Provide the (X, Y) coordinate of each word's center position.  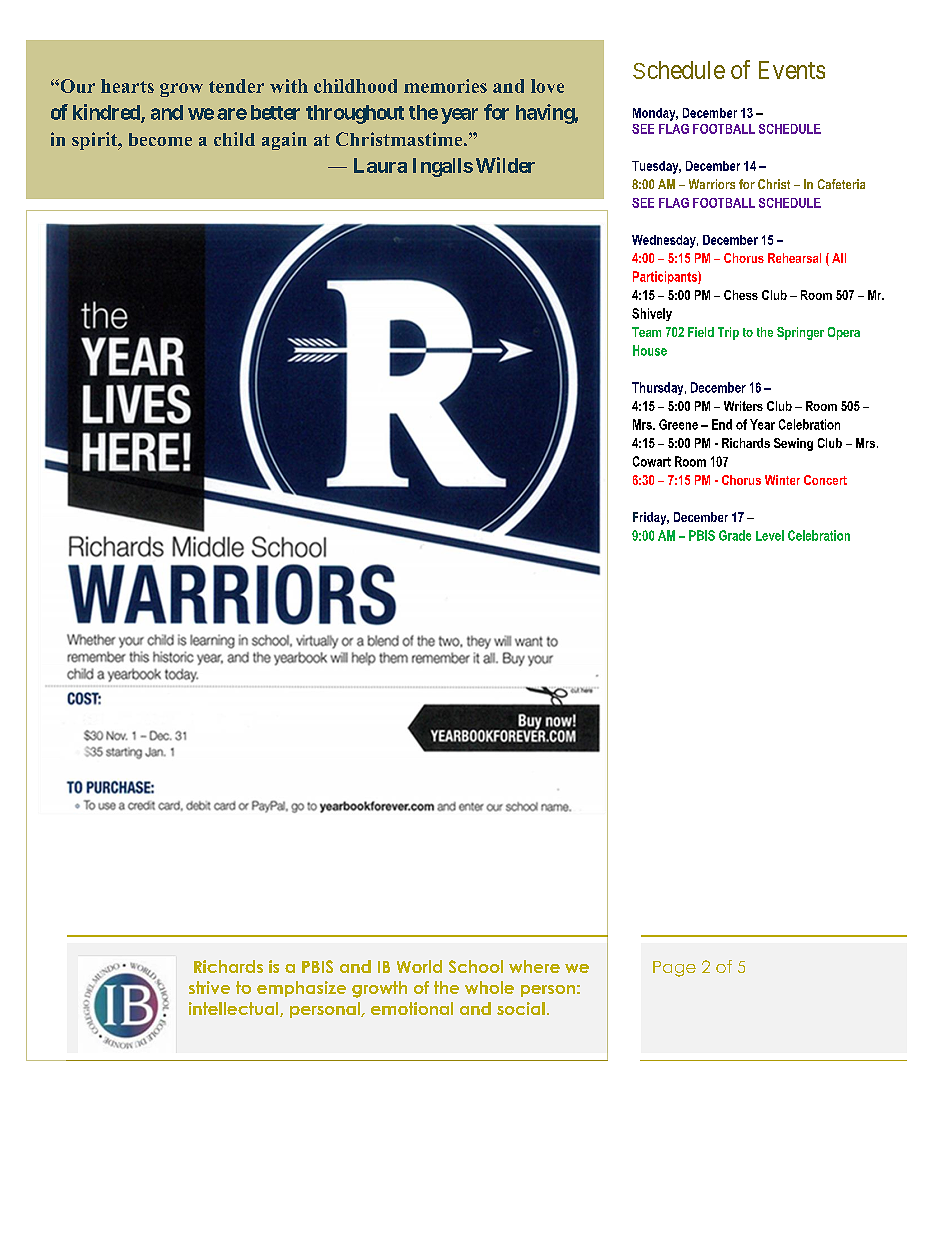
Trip (728, 333)
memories (445, 86)
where (534, 966)
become (160, 139)
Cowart (652, 461)
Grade (735, 535)
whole (489, 987)
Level (770, 535)
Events (792, 70)
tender (236, 86)
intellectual (235, 1009)
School (476, 966)
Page (674, 969)
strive (209, 987)
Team (646, 332)
